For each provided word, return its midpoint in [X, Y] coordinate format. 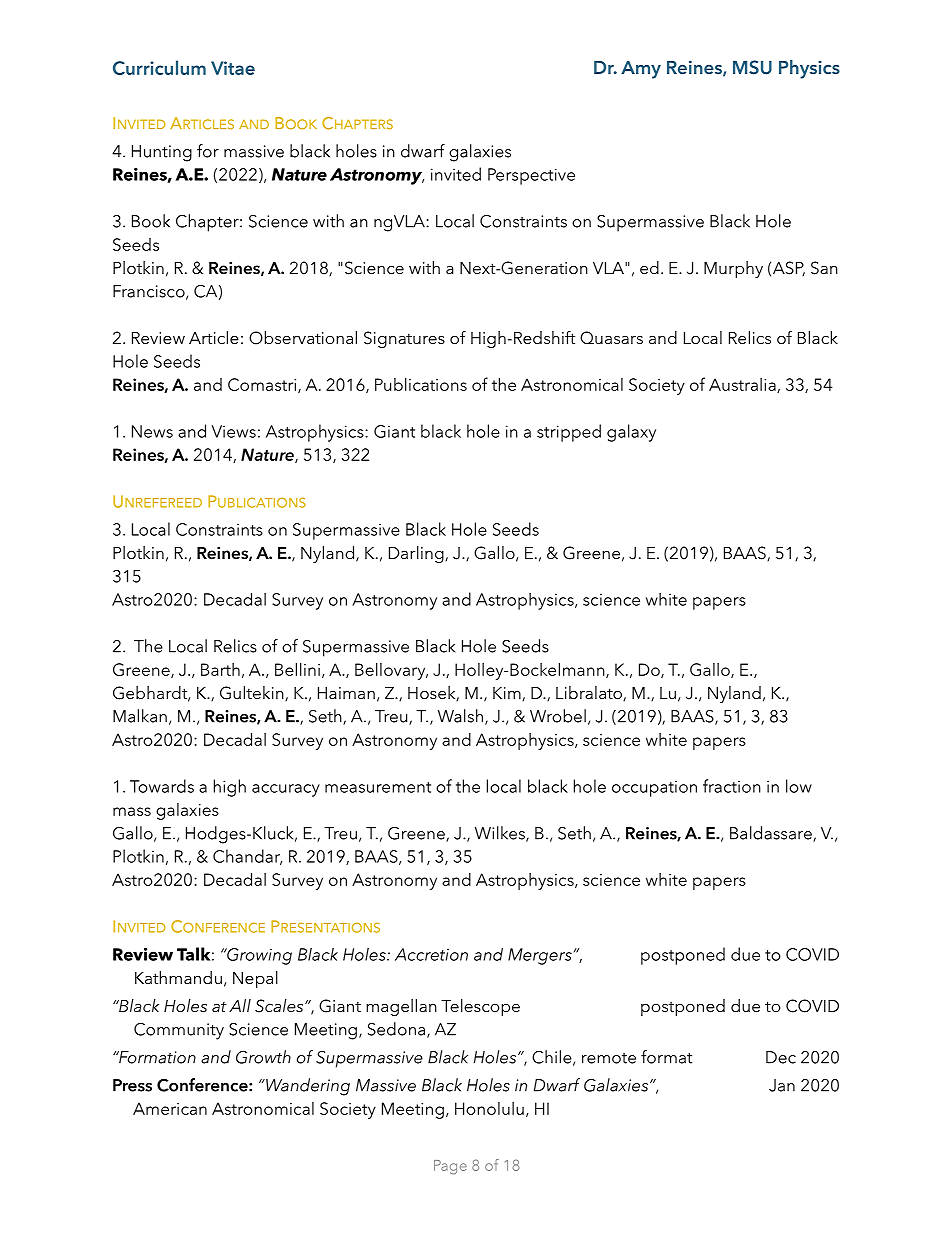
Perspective [531, 176]
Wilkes [501, 834]
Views [233, 431]
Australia [743, 385]
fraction [732, 786]
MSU [752, 67]
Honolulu [489, 1108]
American [170, 1108]
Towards [162, 786]
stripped [569, 433]
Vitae [233, 68]
